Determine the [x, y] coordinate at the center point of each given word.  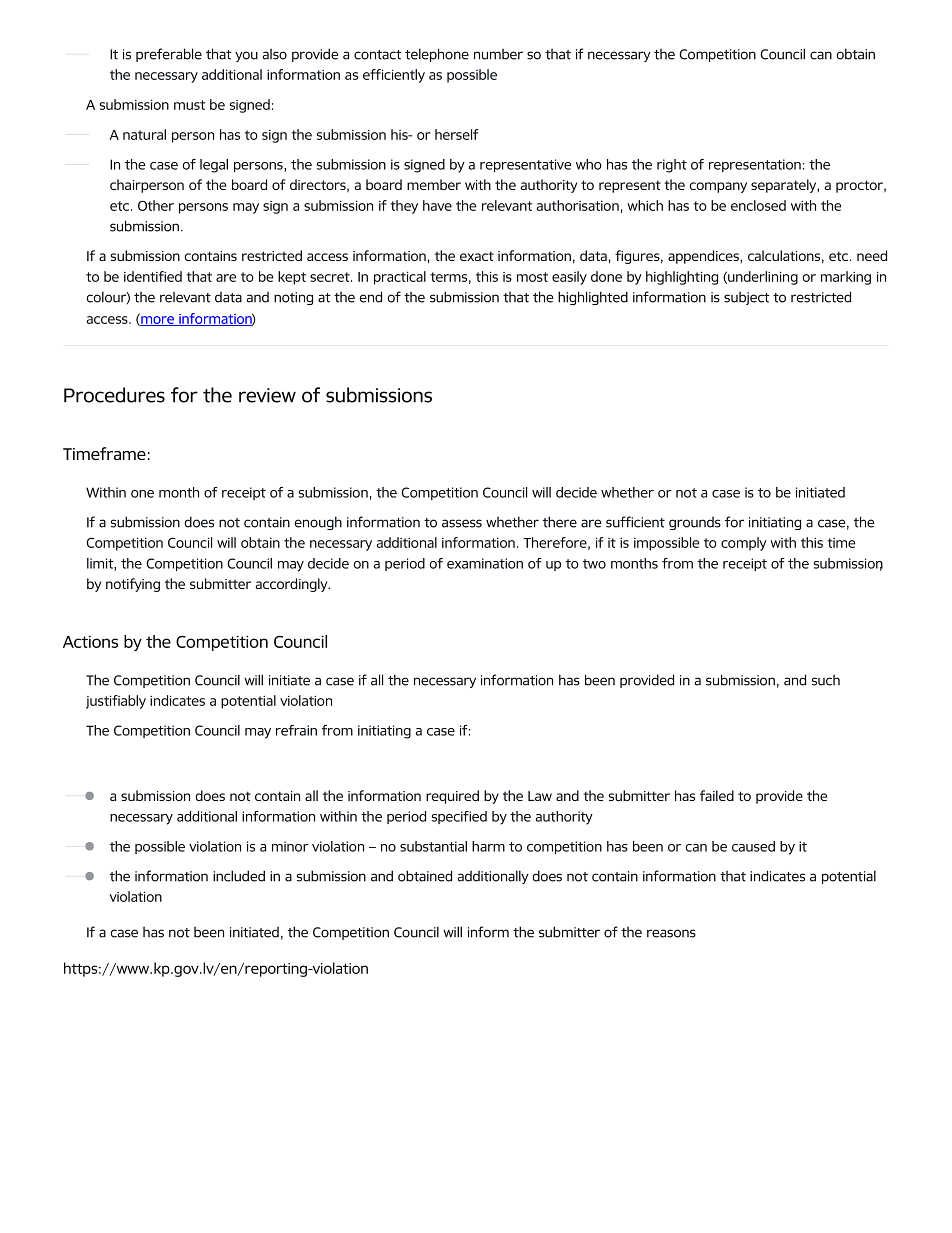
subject [747, 298]
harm [488, 846]
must [189, 105]
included [239, 876]
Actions [90, 642]
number [498, 54]
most [532, 277]
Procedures [114, 395]
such [826, 680]
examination [485, 563]
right [672, 166]
